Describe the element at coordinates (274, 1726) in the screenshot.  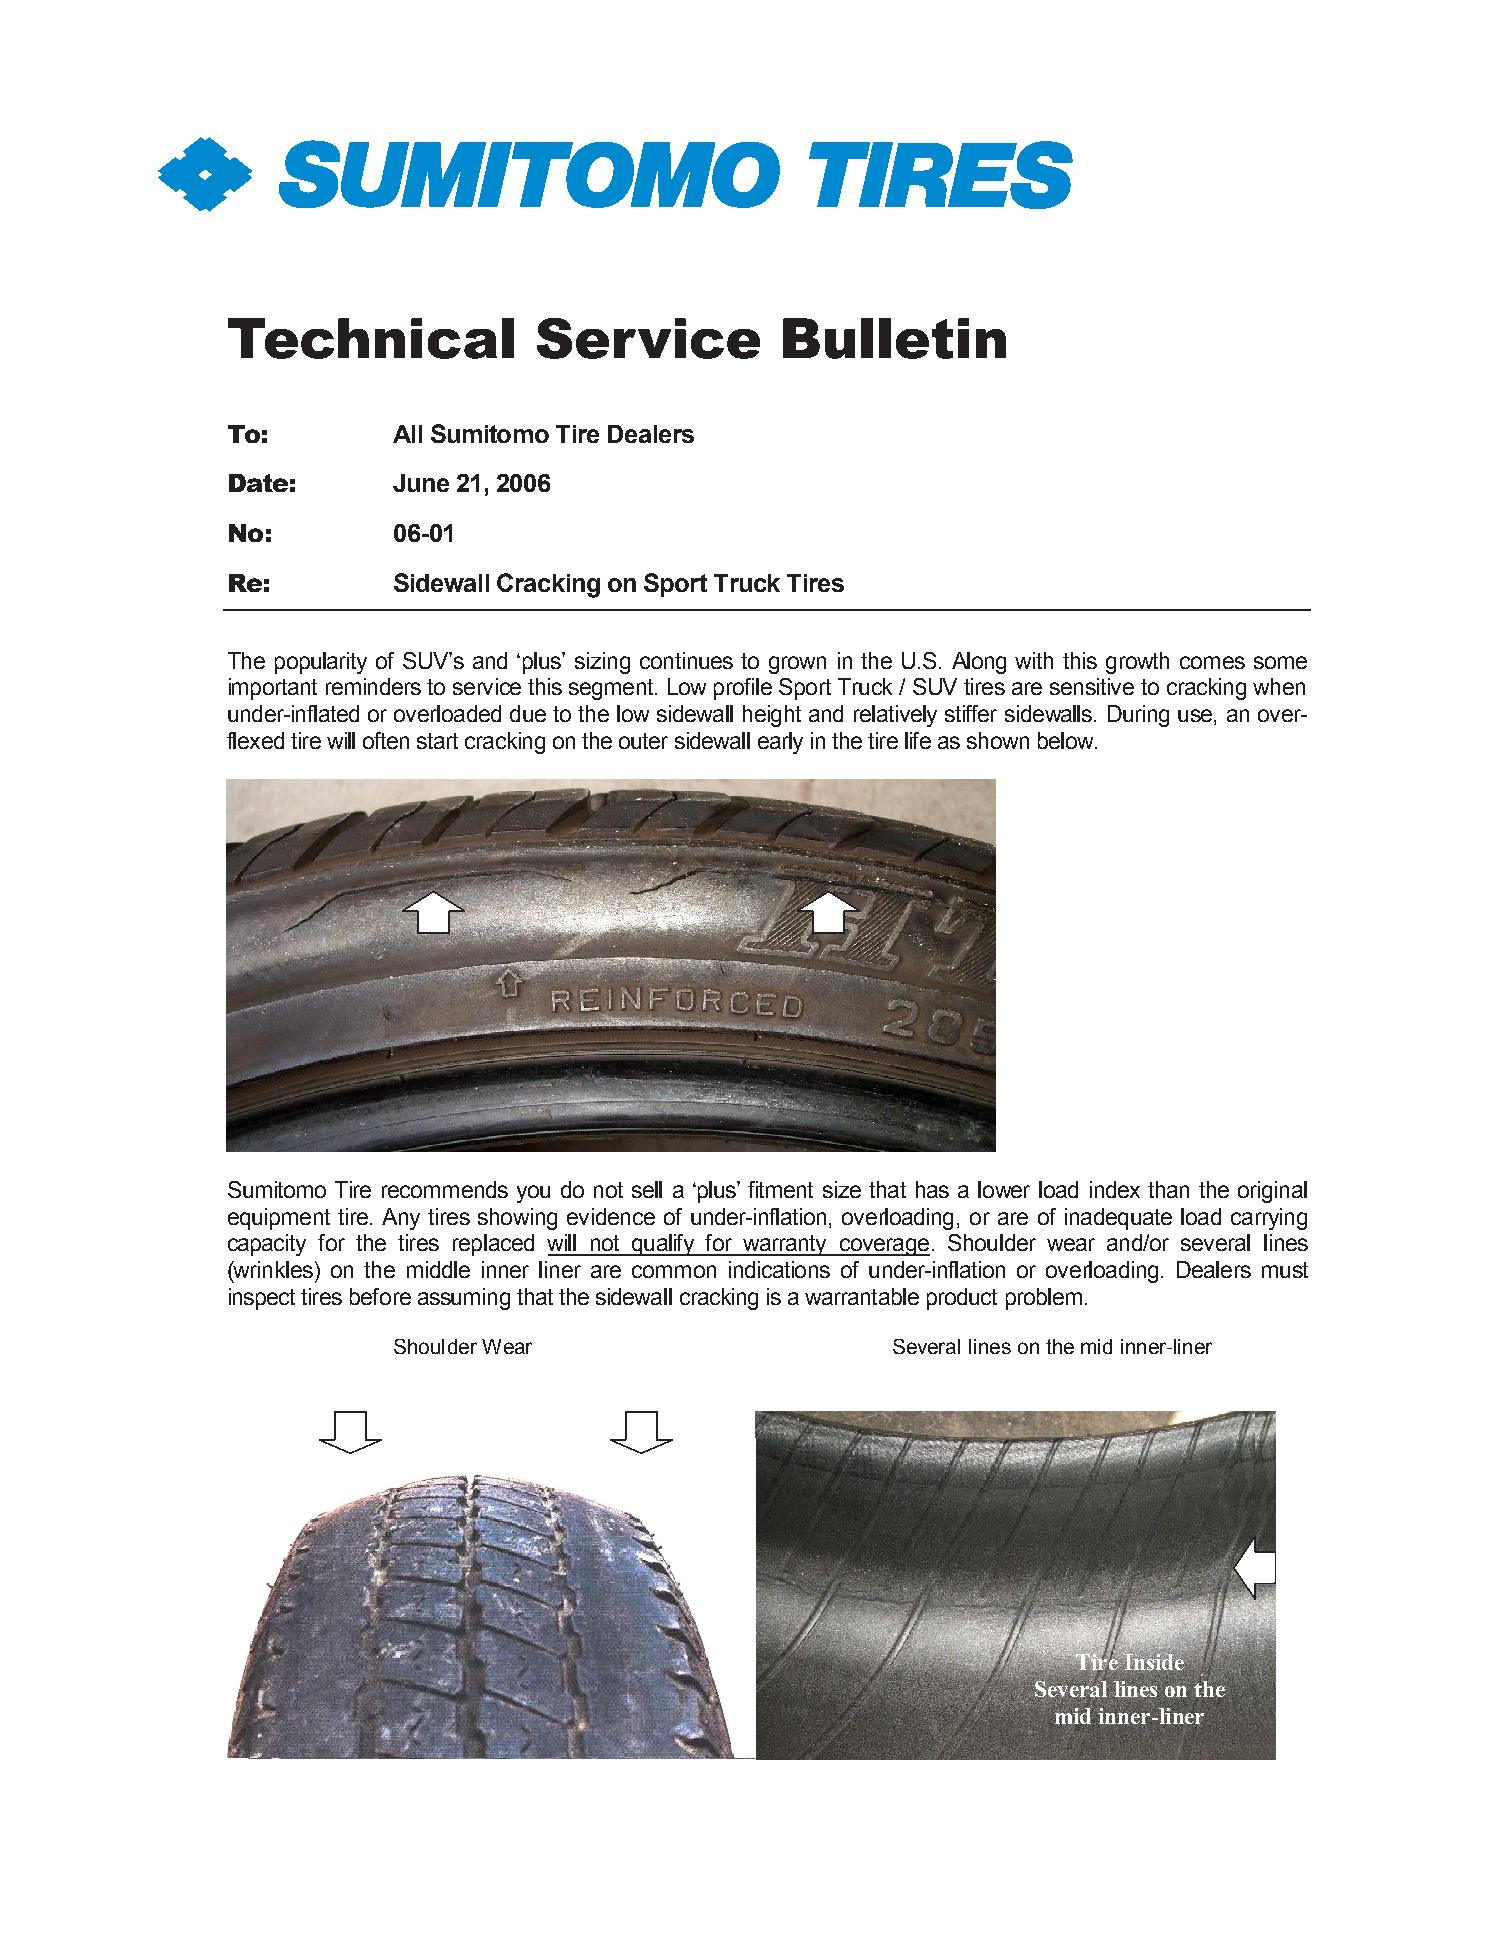
I see `Page` at that location.
